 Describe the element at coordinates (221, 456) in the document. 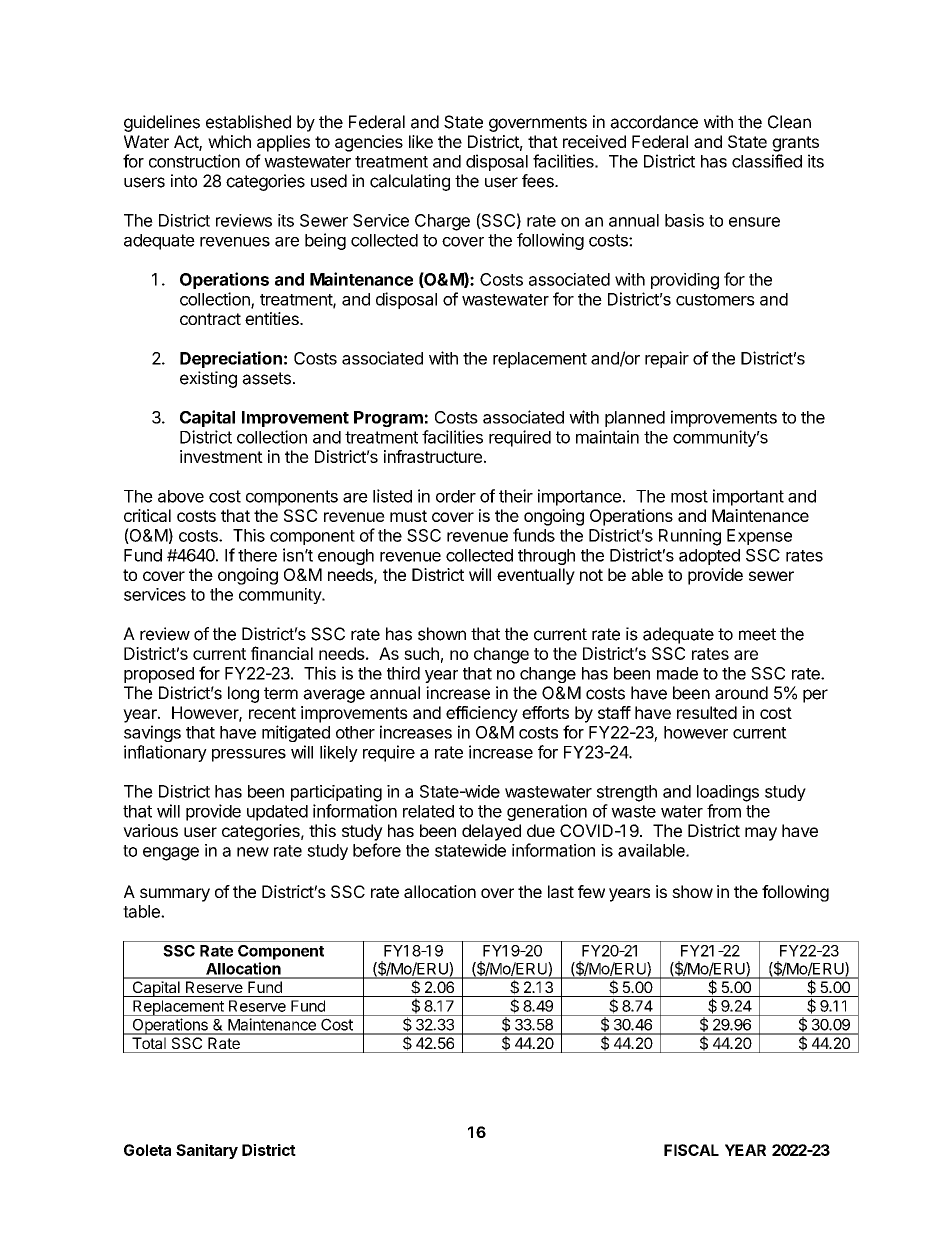

I see `investment` at that location.
